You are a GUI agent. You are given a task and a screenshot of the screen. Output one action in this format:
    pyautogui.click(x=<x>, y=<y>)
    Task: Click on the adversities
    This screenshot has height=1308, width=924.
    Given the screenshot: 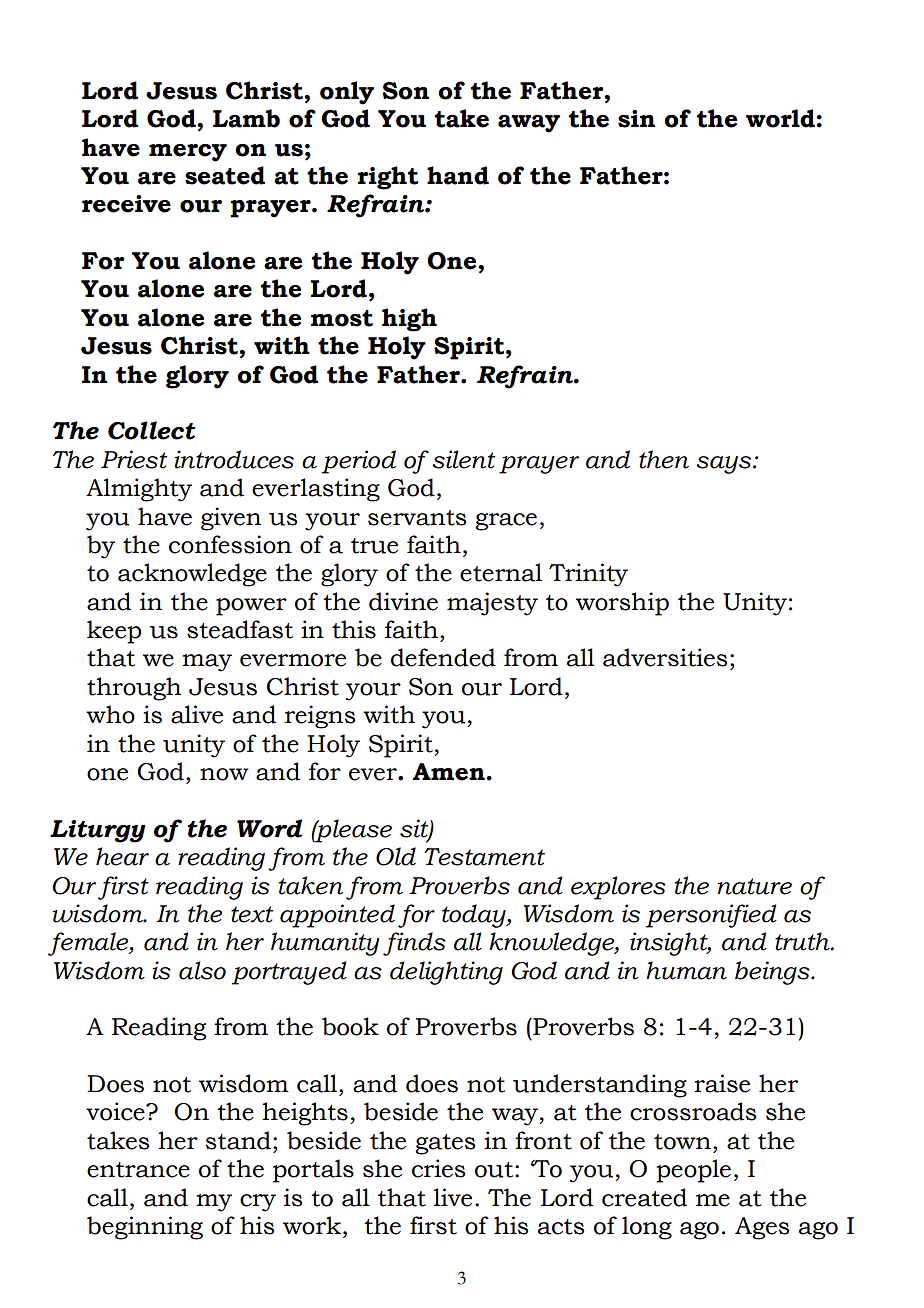 What is the action you would take?
    pyautogui.click(x=665, y=657)
